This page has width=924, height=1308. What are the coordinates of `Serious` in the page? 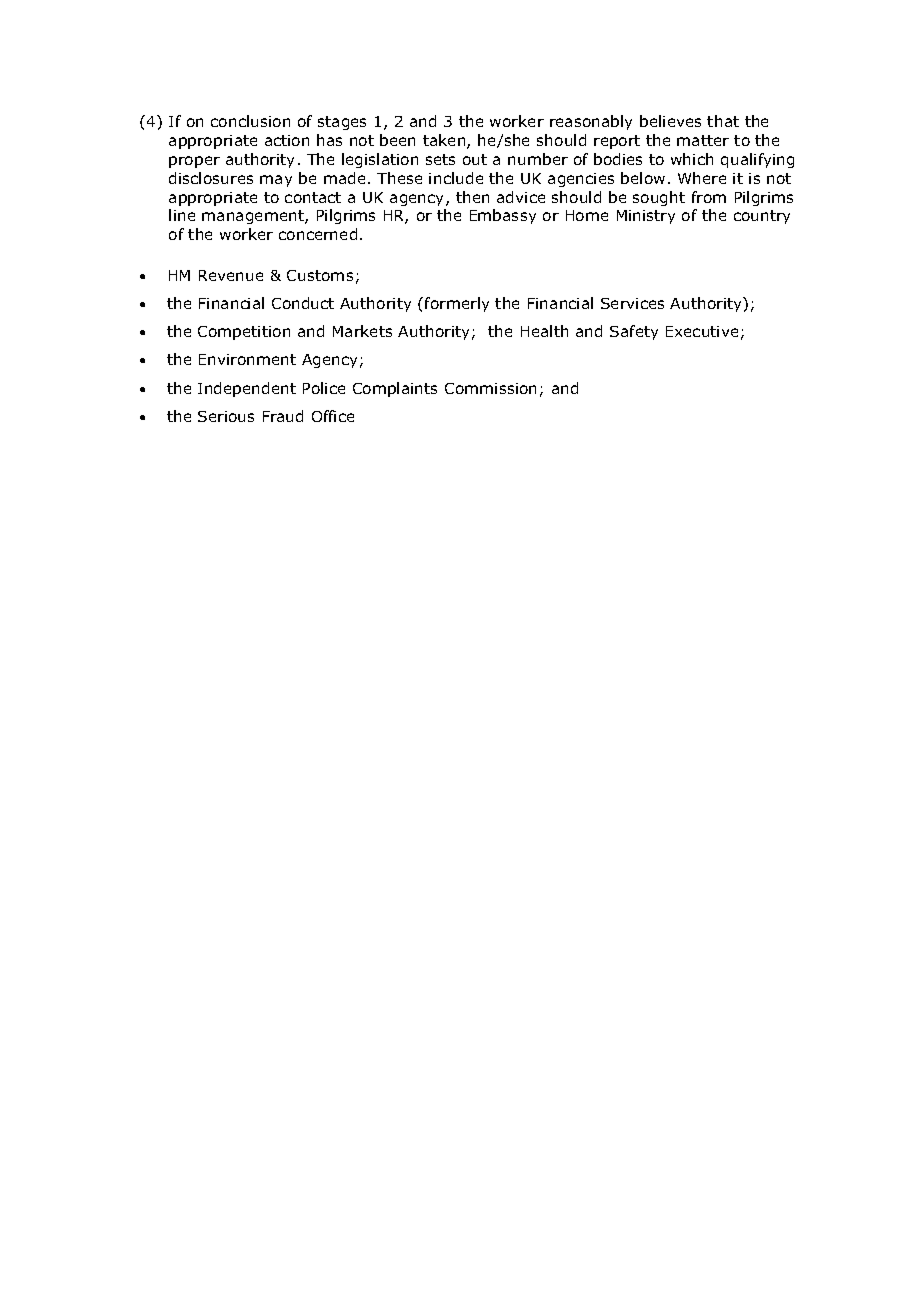 It's located at (226, 416).
